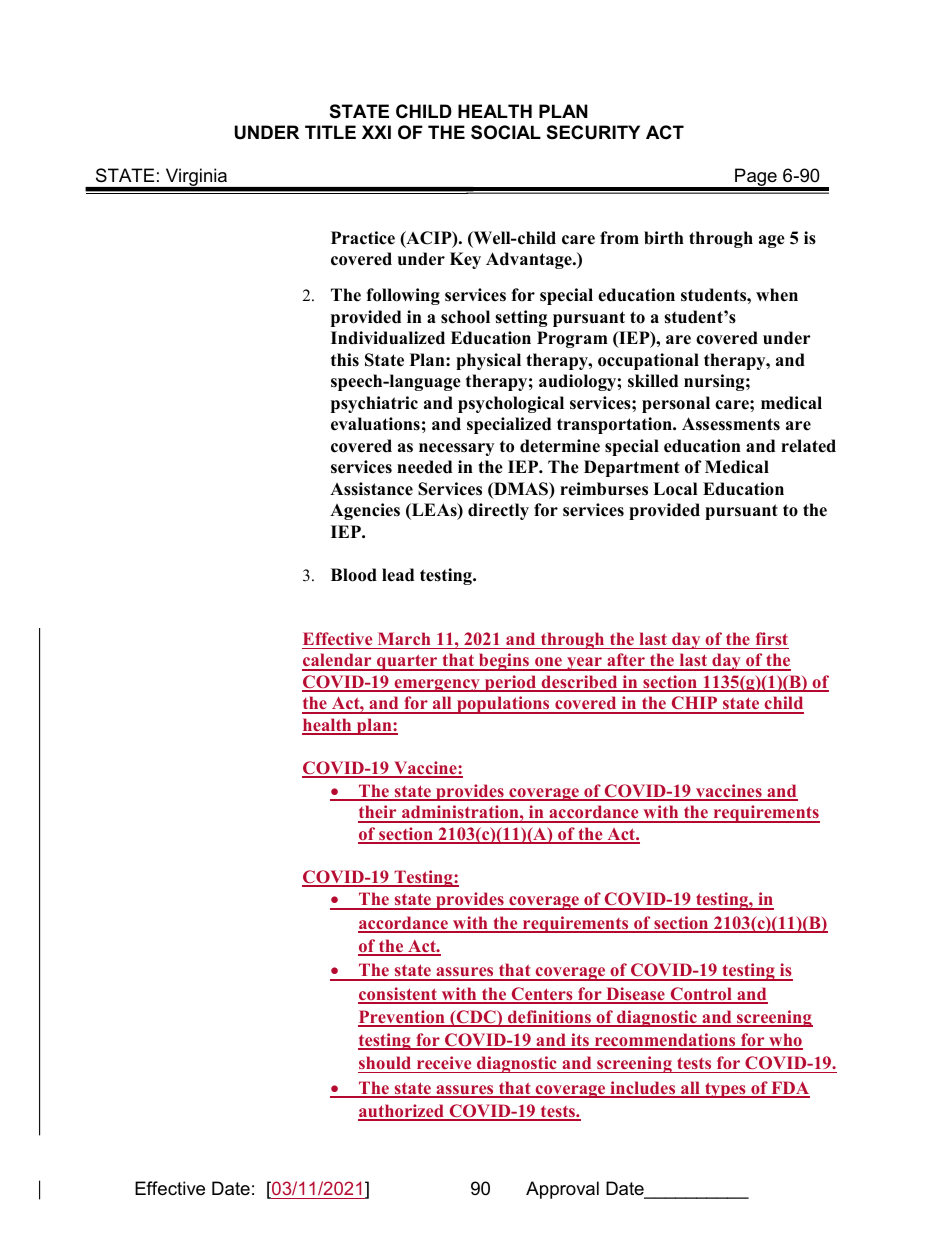 The width and height of the screenshot is (952, 1233). Describe the element at coordinates (772, 638) in the screenshot. I see `first` at that location.
